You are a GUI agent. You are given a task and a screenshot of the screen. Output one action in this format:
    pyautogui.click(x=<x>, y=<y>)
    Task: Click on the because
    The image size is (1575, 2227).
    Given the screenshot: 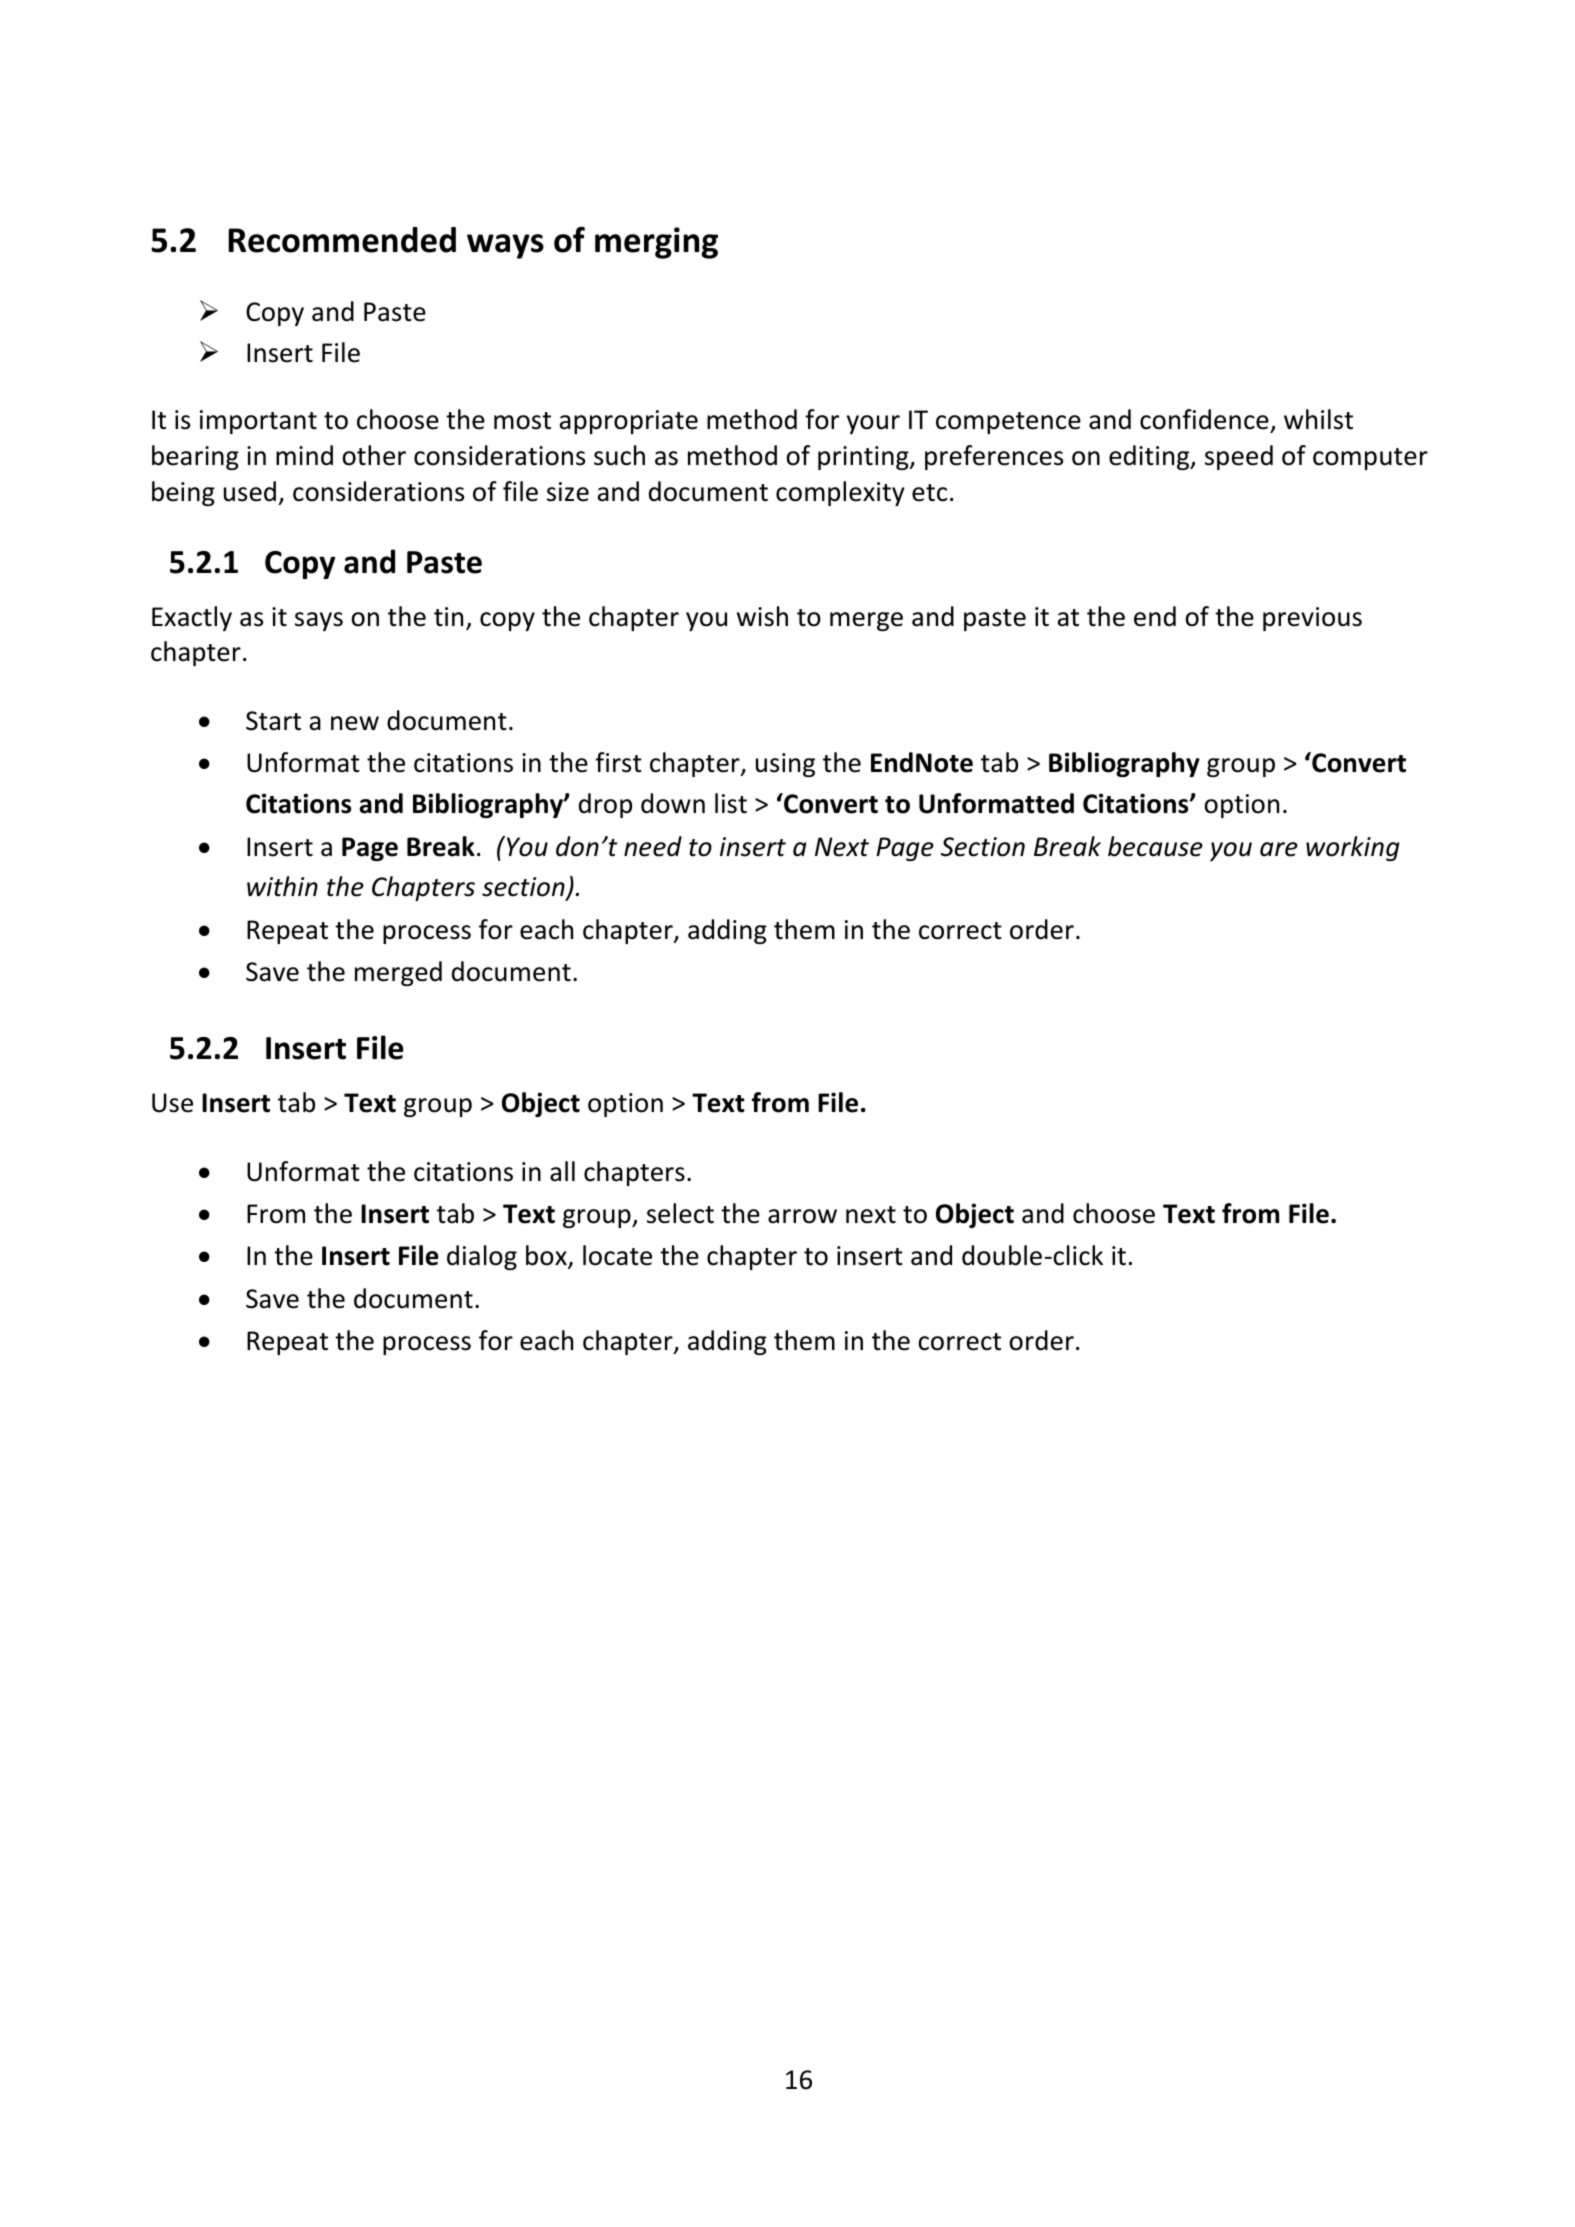 What is the action you would take?
    pyautogui.click(x=1155, y=846)
